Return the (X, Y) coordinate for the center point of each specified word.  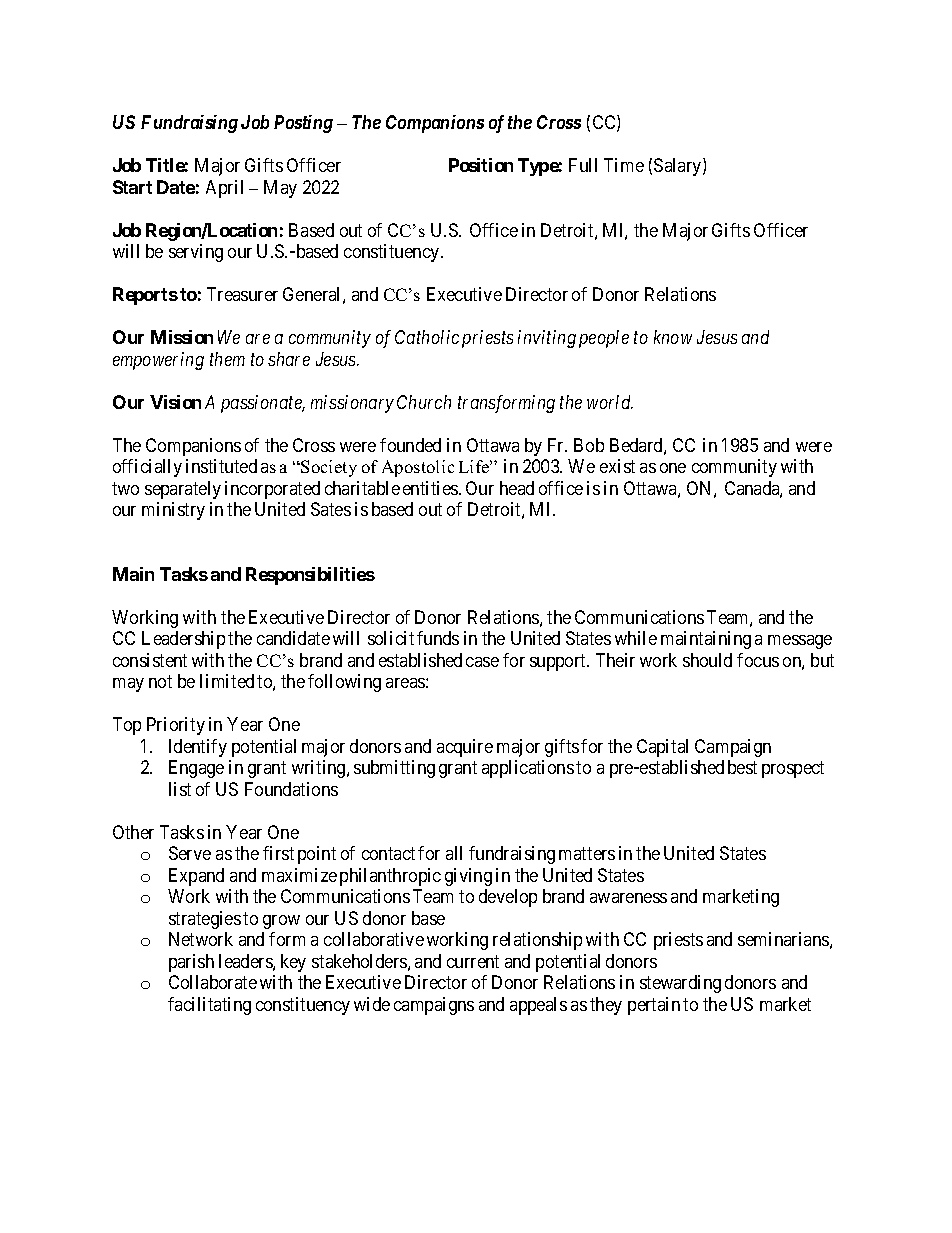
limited (227, 681)
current (473, 961)
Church (424, 402)
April (224, 189)
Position (481, 165)
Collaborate (213, 982)
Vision (175, 402)
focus (758, 660)
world (610, 402)
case (482, 662)
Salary (679, 167)
